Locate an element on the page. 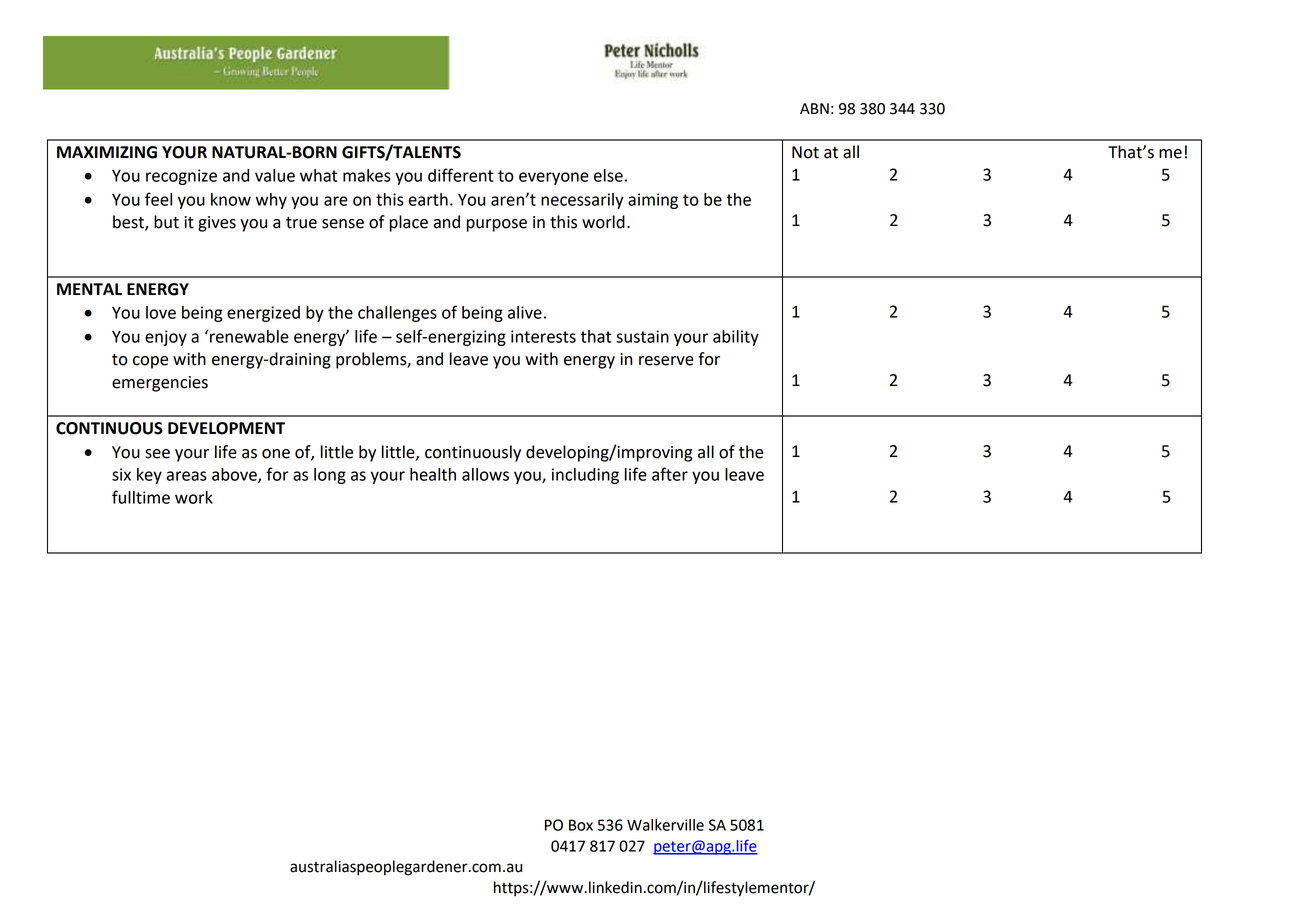 Image resolution: width=1308 pixels, height=924 pixels. purpose is located at coordinates (496, 225).
